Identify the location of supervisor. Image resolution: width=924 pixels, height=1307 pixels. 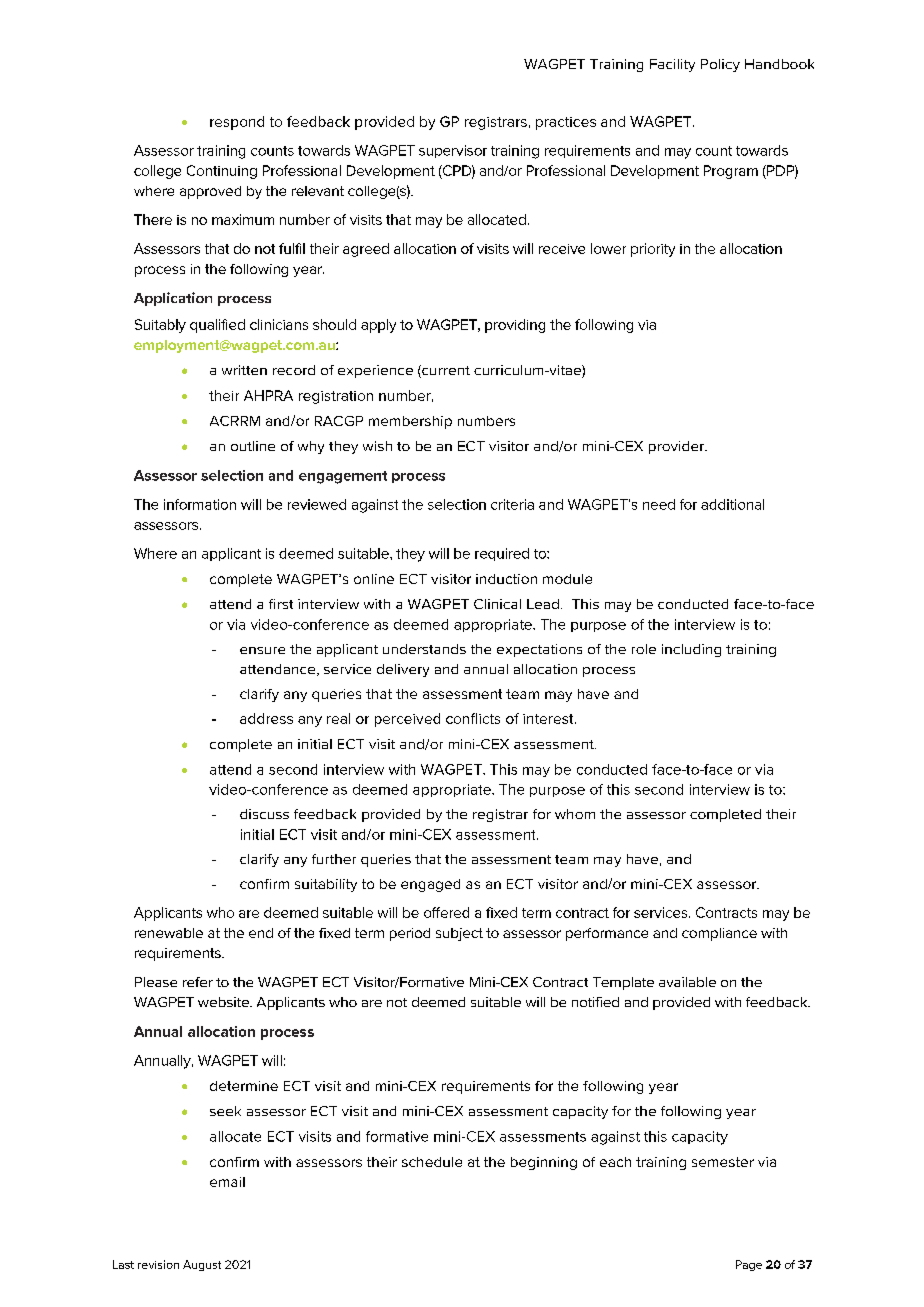
(453, 151).
